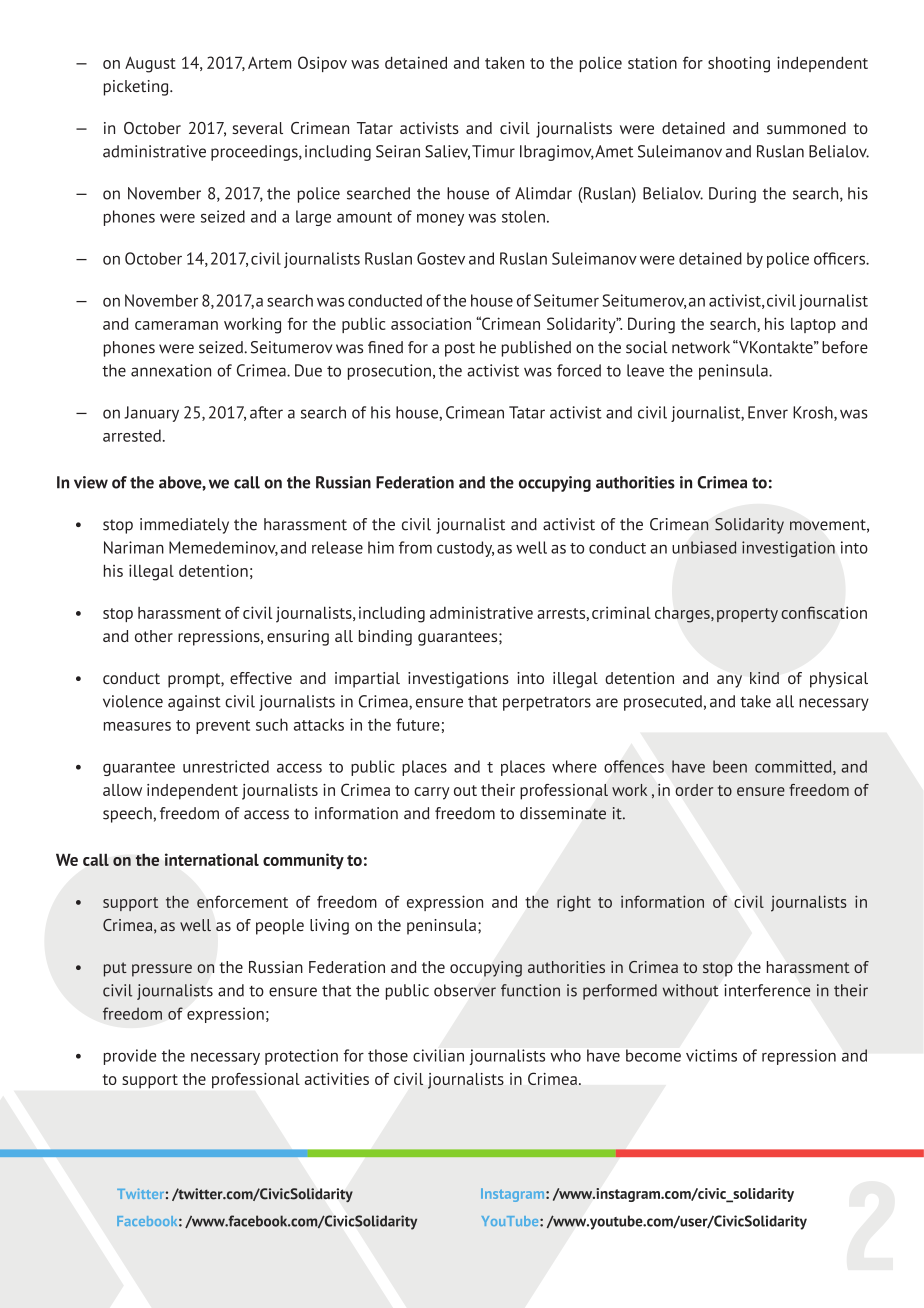  I want to click on speech, so click(128, 815).
